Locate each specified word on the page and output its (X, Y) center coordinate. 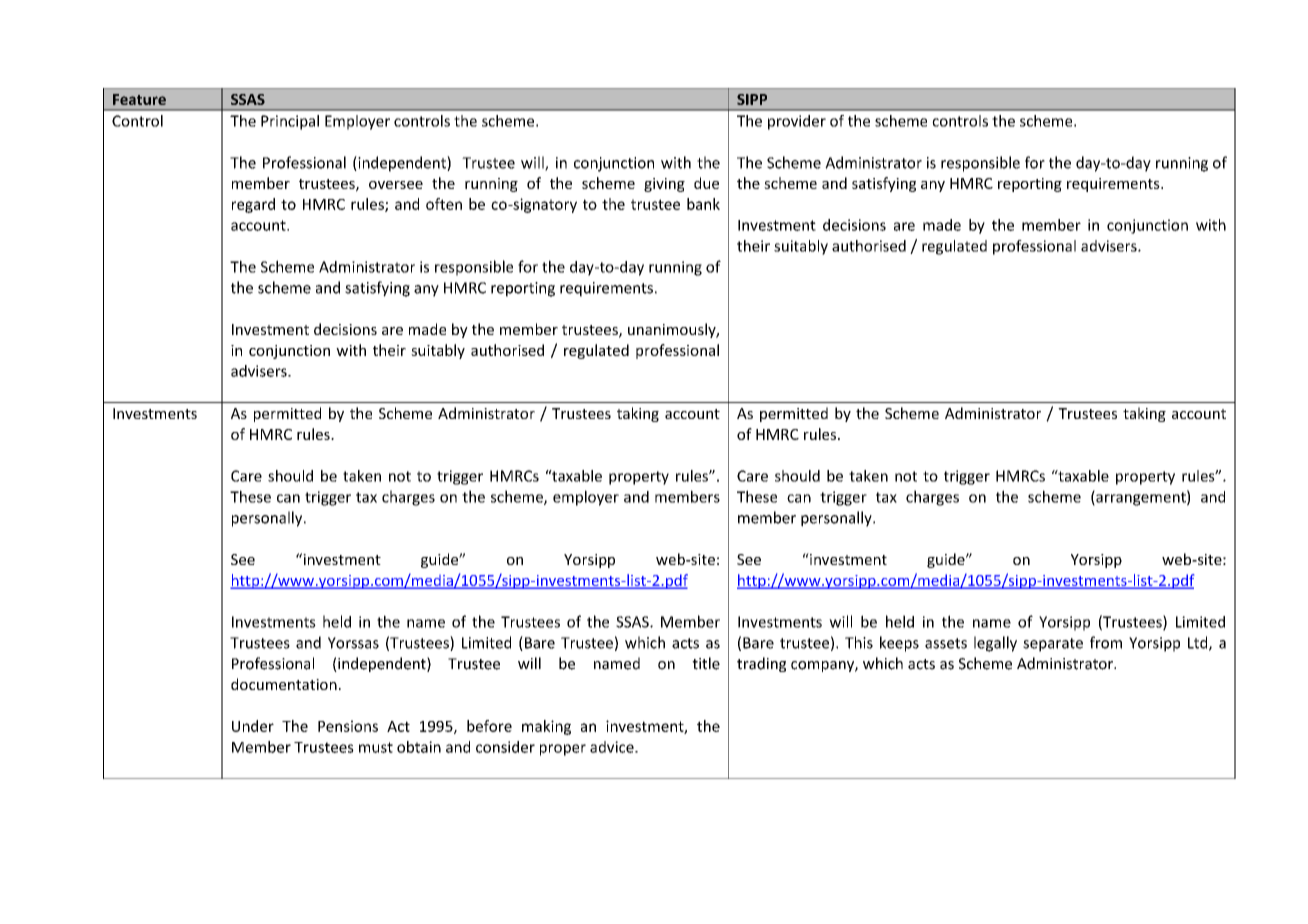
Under (253, 726)
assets (946, 643)
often (444, 204)
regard (253, 205)
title (706, 663)
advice (613, 747)
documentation (284, 684)
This (859, 642)
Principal (290, 122)
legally (995, 644)
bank (703, 204)
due (706, 183)
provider (797, 122)
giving (664, 185)
